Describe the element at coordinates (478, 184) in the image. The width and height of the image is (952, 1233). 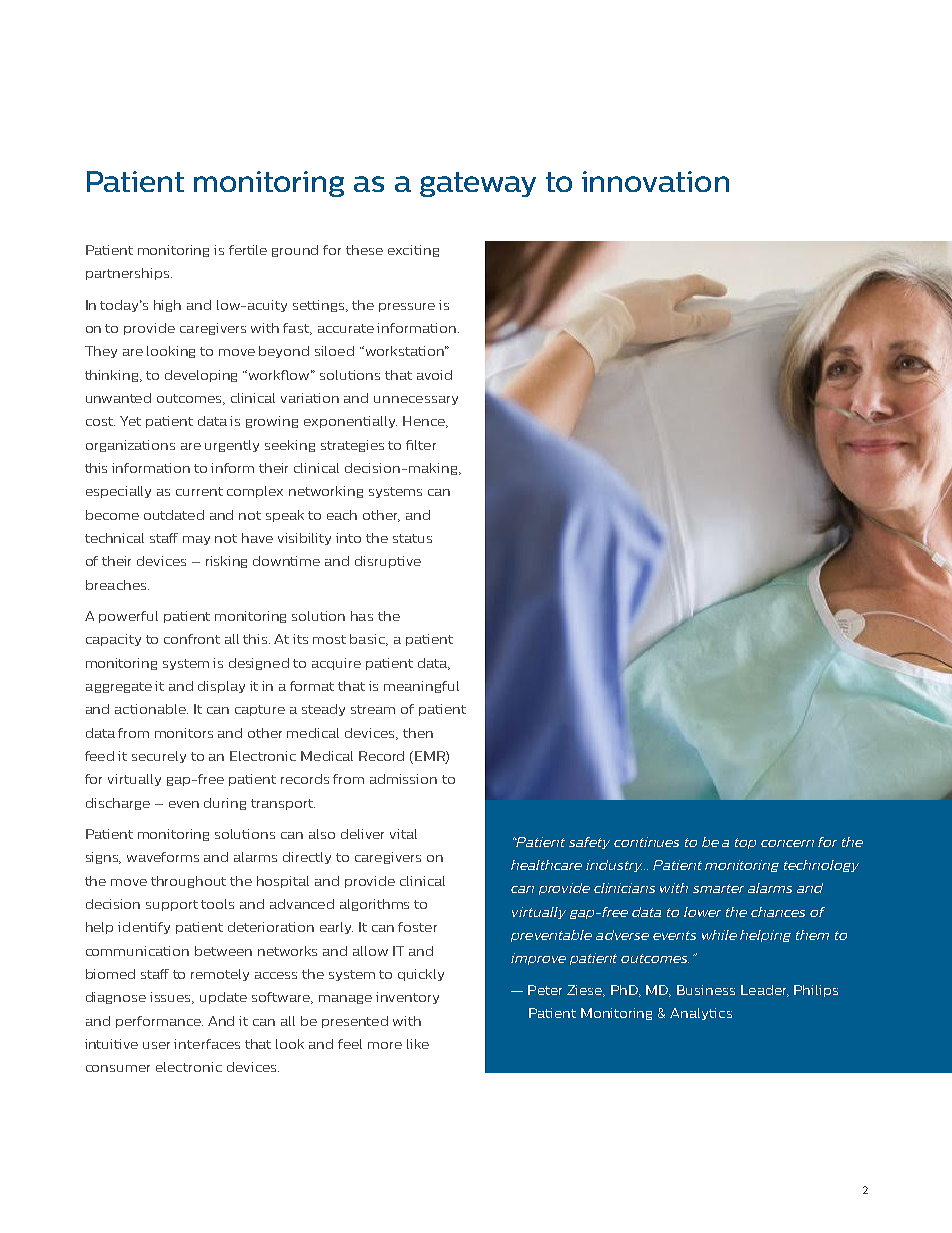
I see `gateway` at that location.
